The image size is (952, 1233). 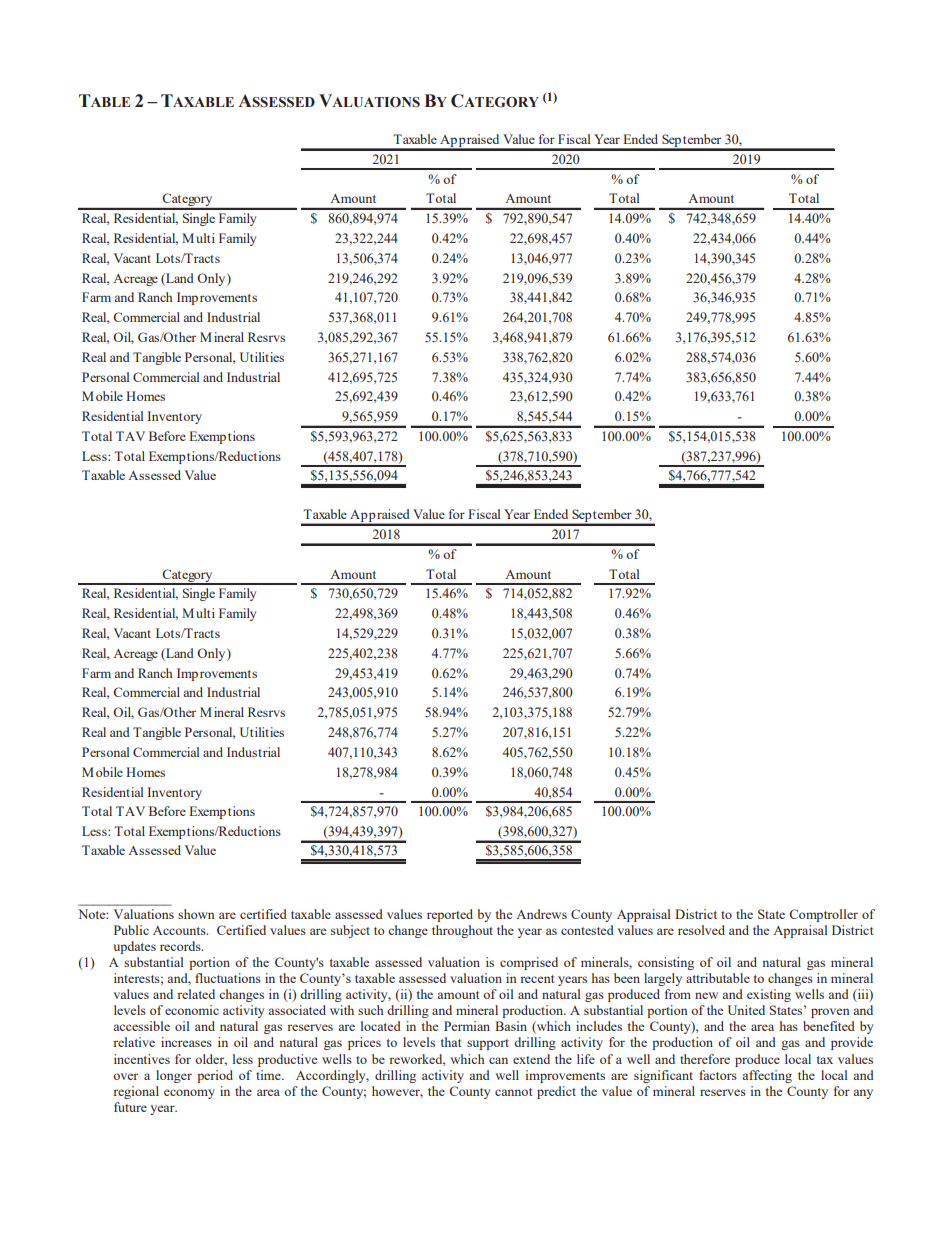 I want to click on comprised, so click(x=529, y=963).
